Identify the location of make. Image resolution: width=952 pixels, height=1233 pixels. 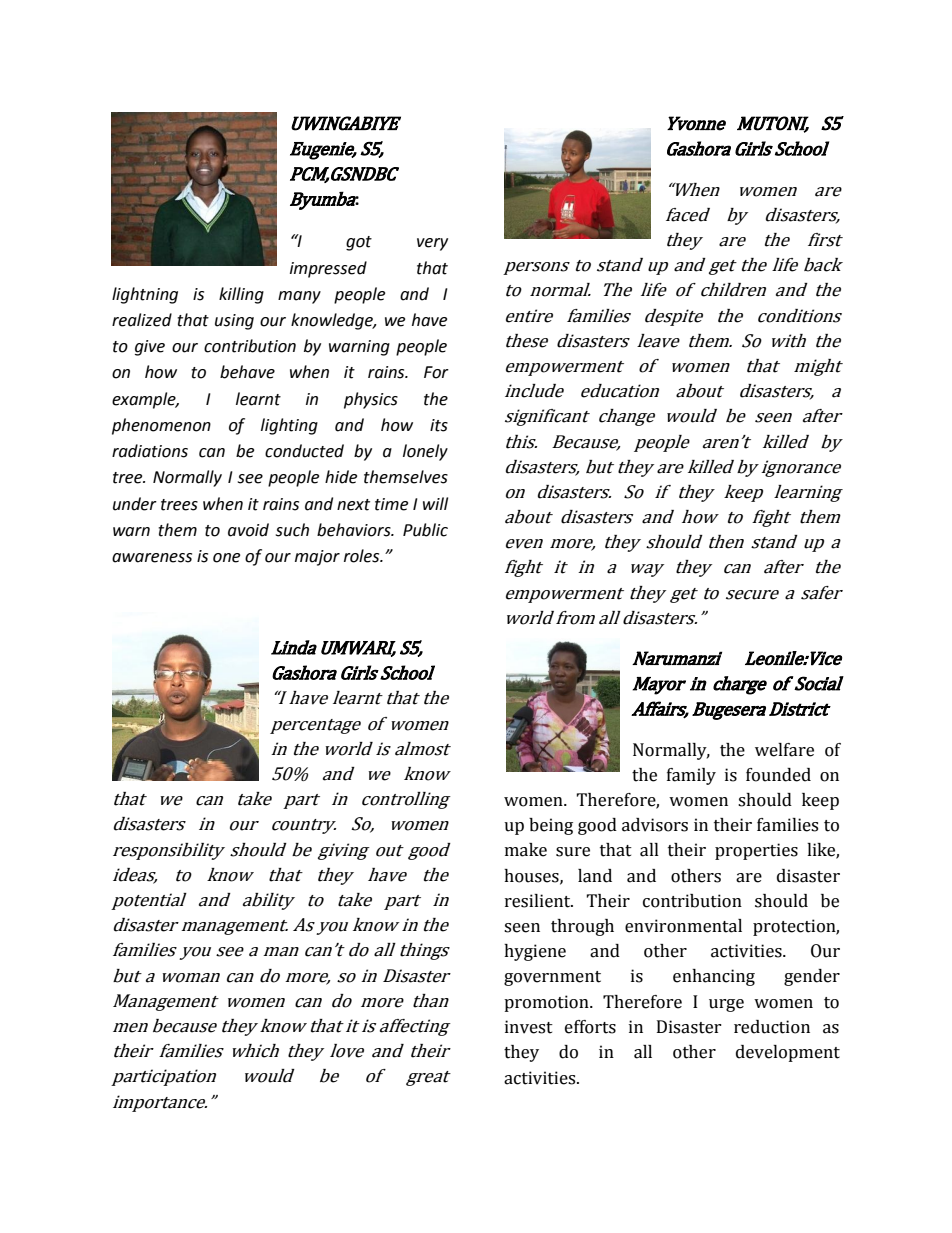
(526, 850).
